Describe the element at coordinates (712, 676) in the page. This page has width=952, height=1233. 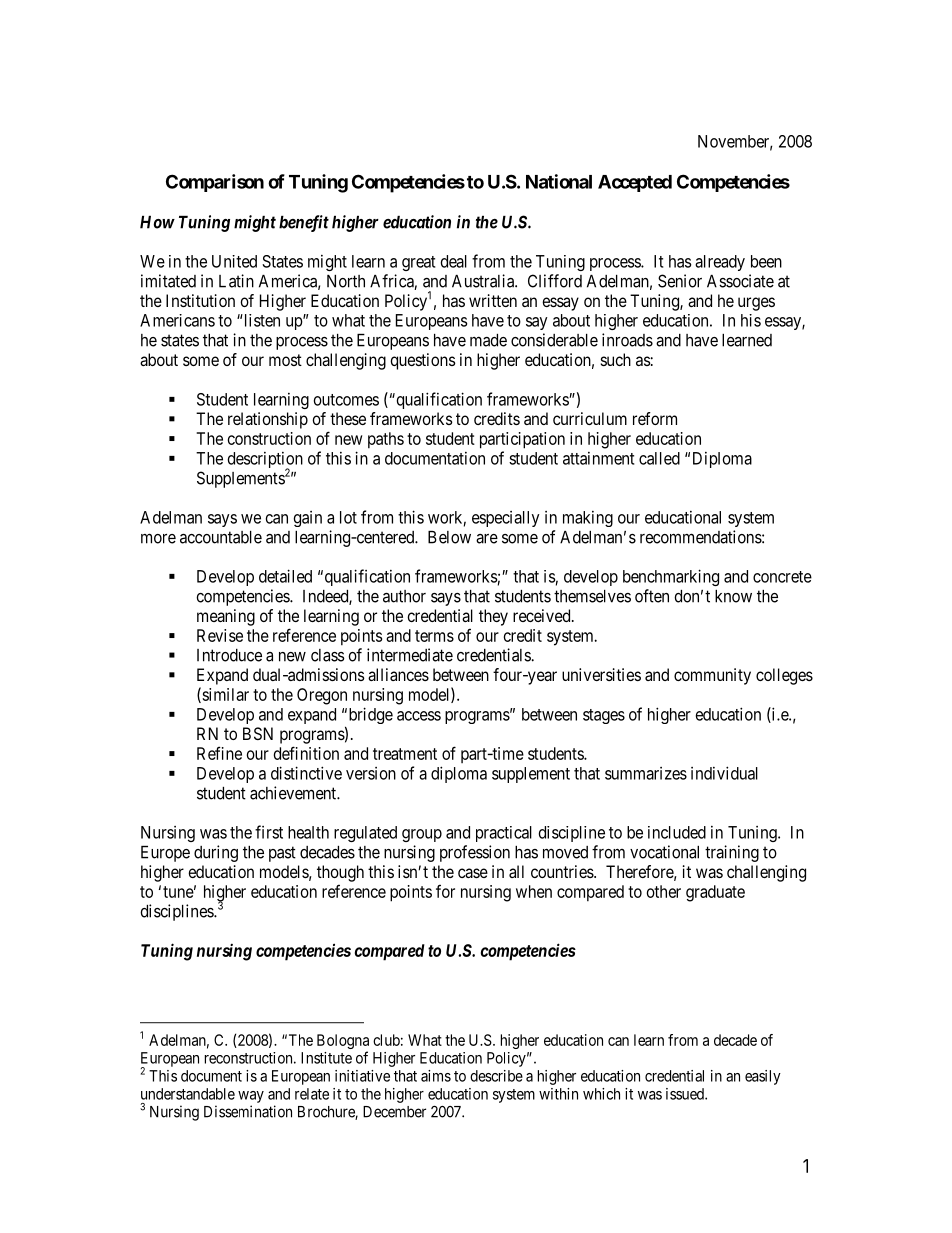
I see `community` at that location.
